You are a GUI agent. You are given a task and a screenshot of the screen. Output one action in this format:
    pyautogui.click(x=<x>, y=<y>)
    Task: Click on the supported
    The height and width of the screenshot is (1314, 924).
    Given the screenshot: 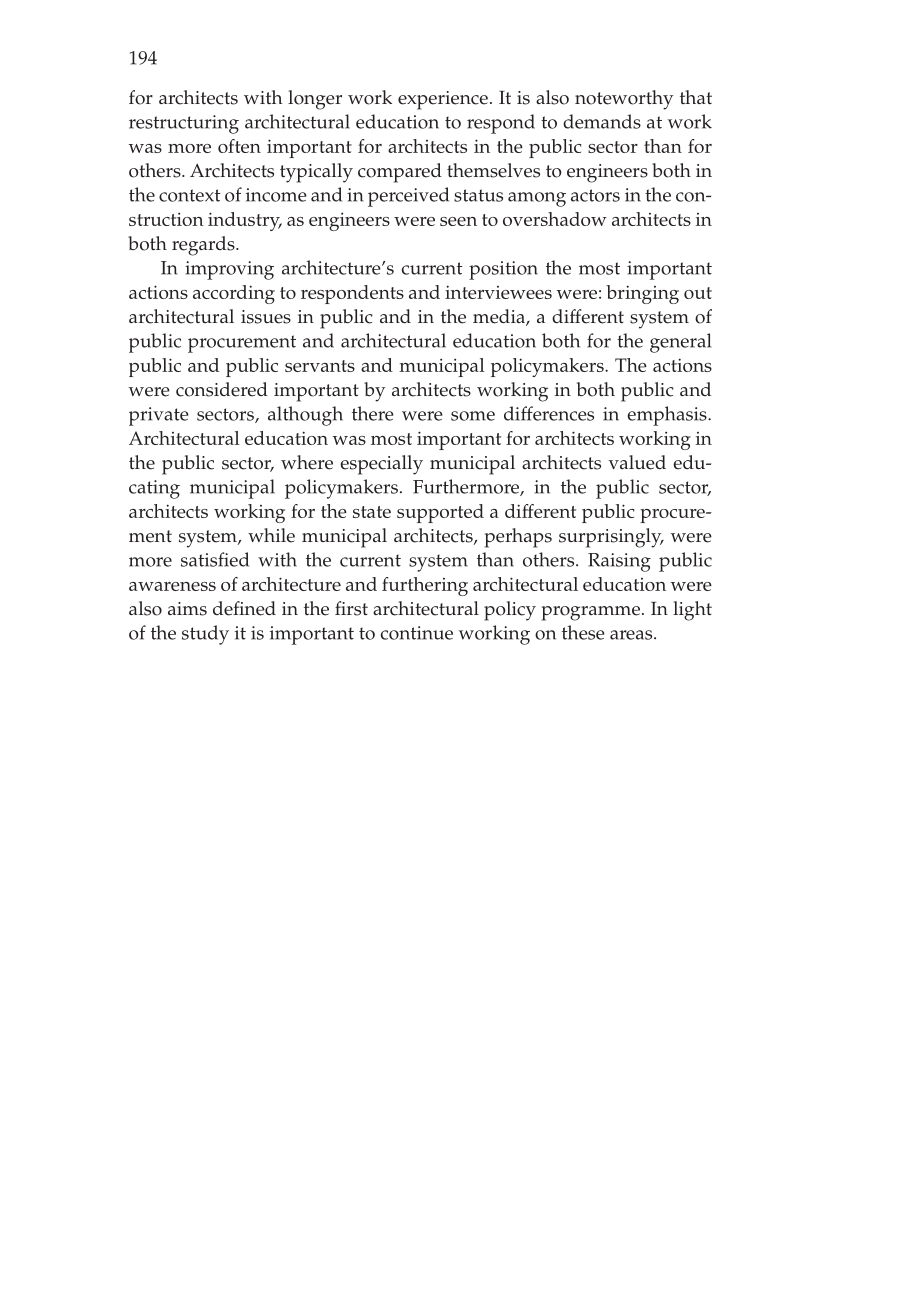 What is the action you would take?
    pyautogui.click(x=440, y=513)
